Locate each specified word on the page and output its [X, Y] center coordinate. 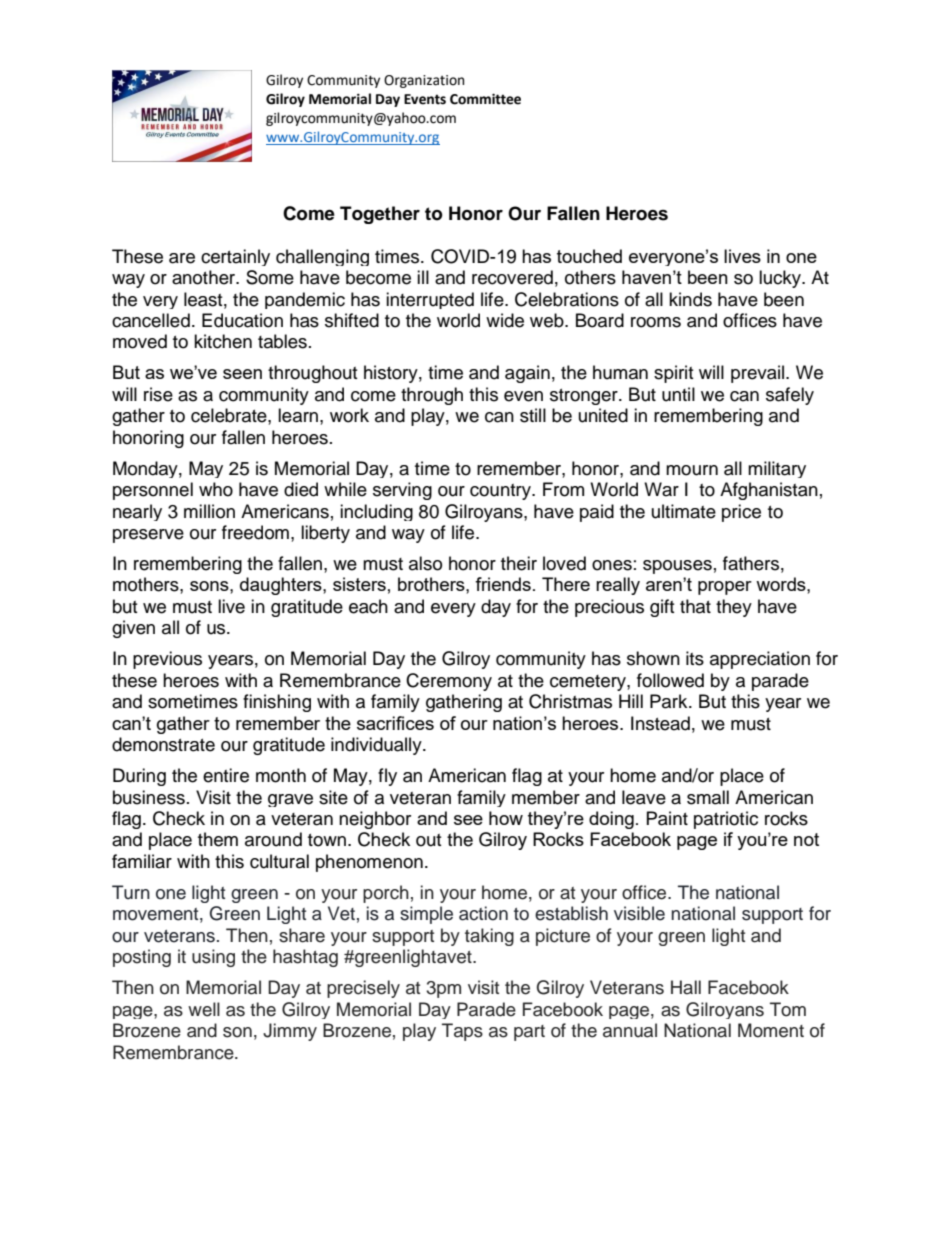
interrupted [430, 300]
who [216, 489]
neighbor [375, 820]
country [501, 492]
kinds [690, 299]
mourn [692, 470]
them [218, 839]
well [204, 1009]
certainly [235, 257]
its [695, 658]
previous [167, 660]
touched [589, 256]
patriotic [726, 820]
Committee [485, 99]
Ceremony [449, 682]
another [205, 277]
